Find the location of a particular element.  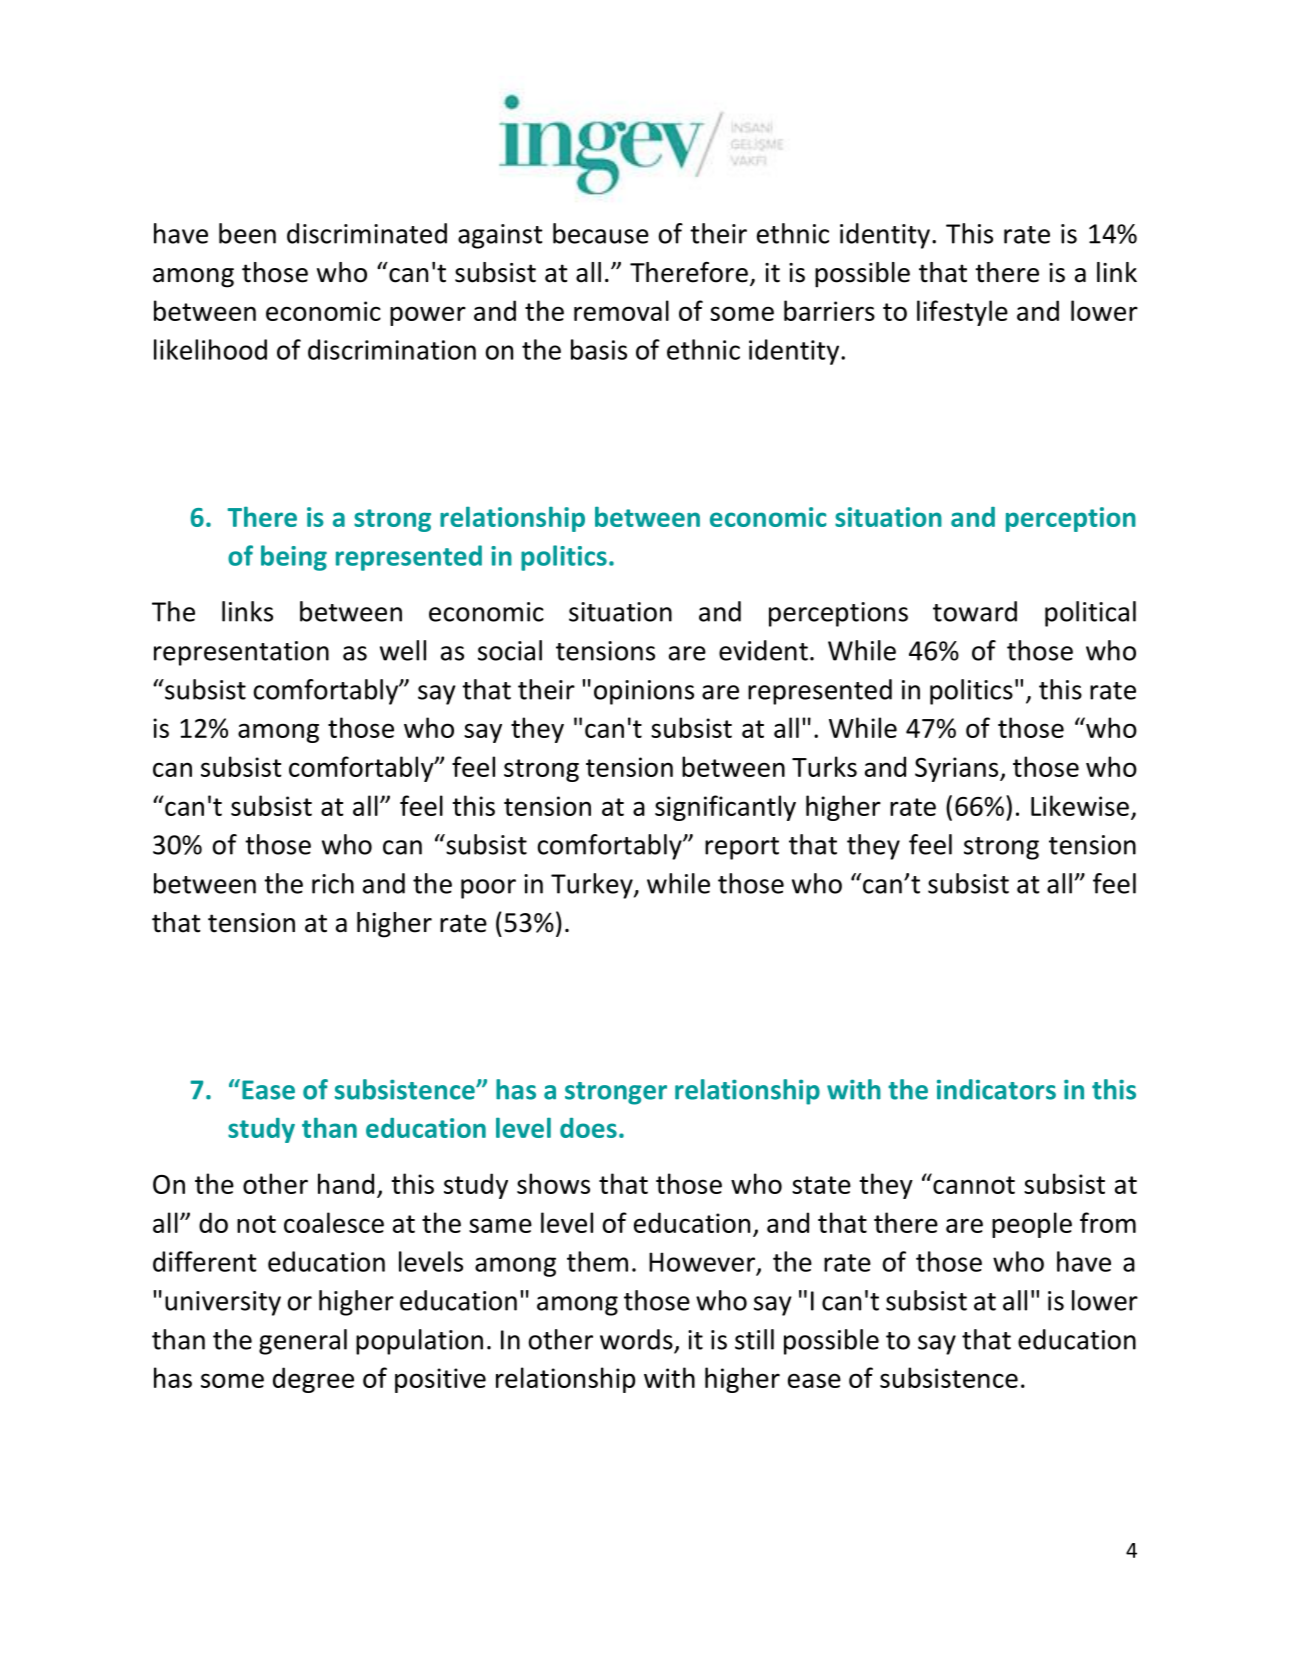

lifestyle is located at coordinates (962, 313).
